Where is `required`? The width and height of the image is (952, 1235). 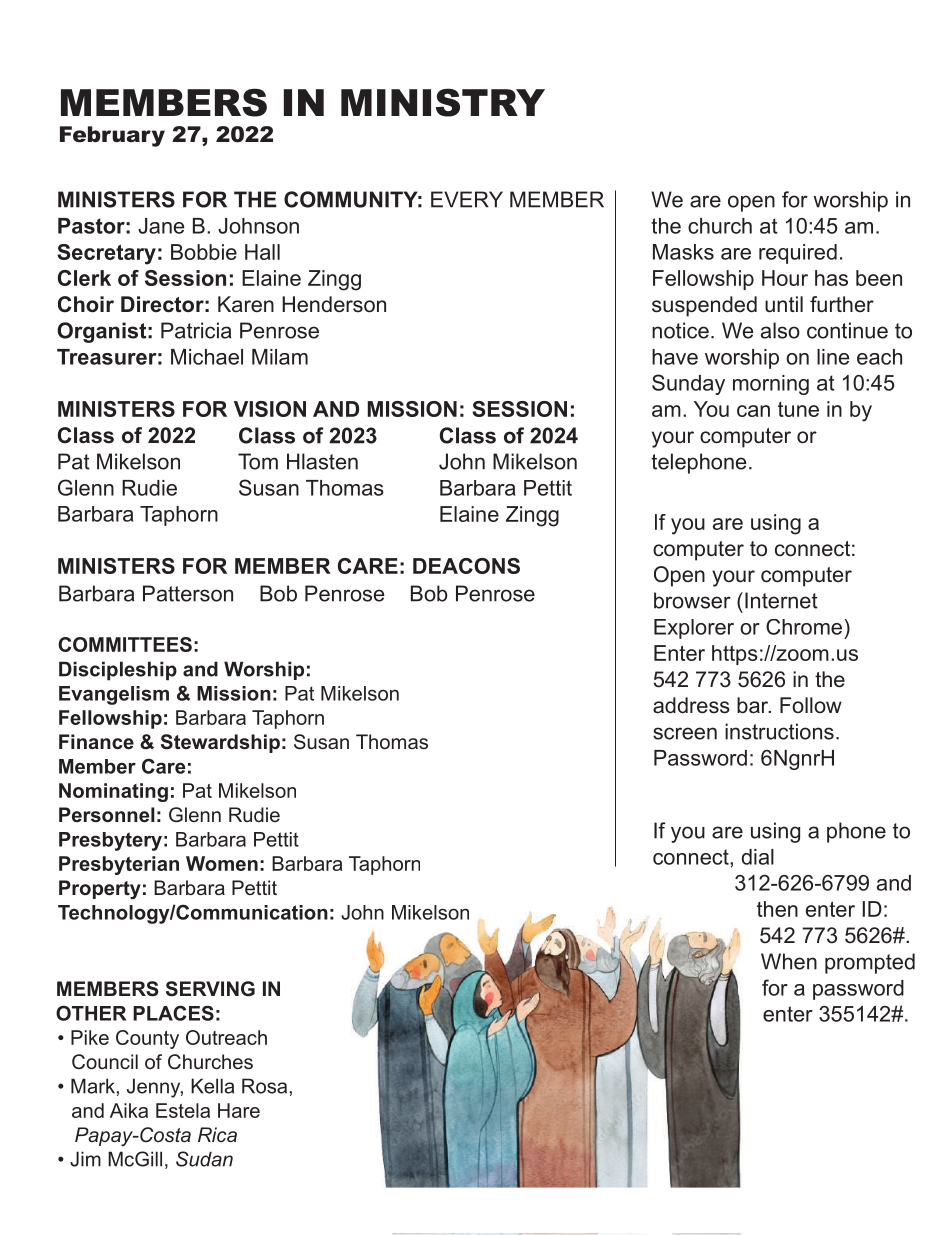 required is located at coordinates (798, 254).
